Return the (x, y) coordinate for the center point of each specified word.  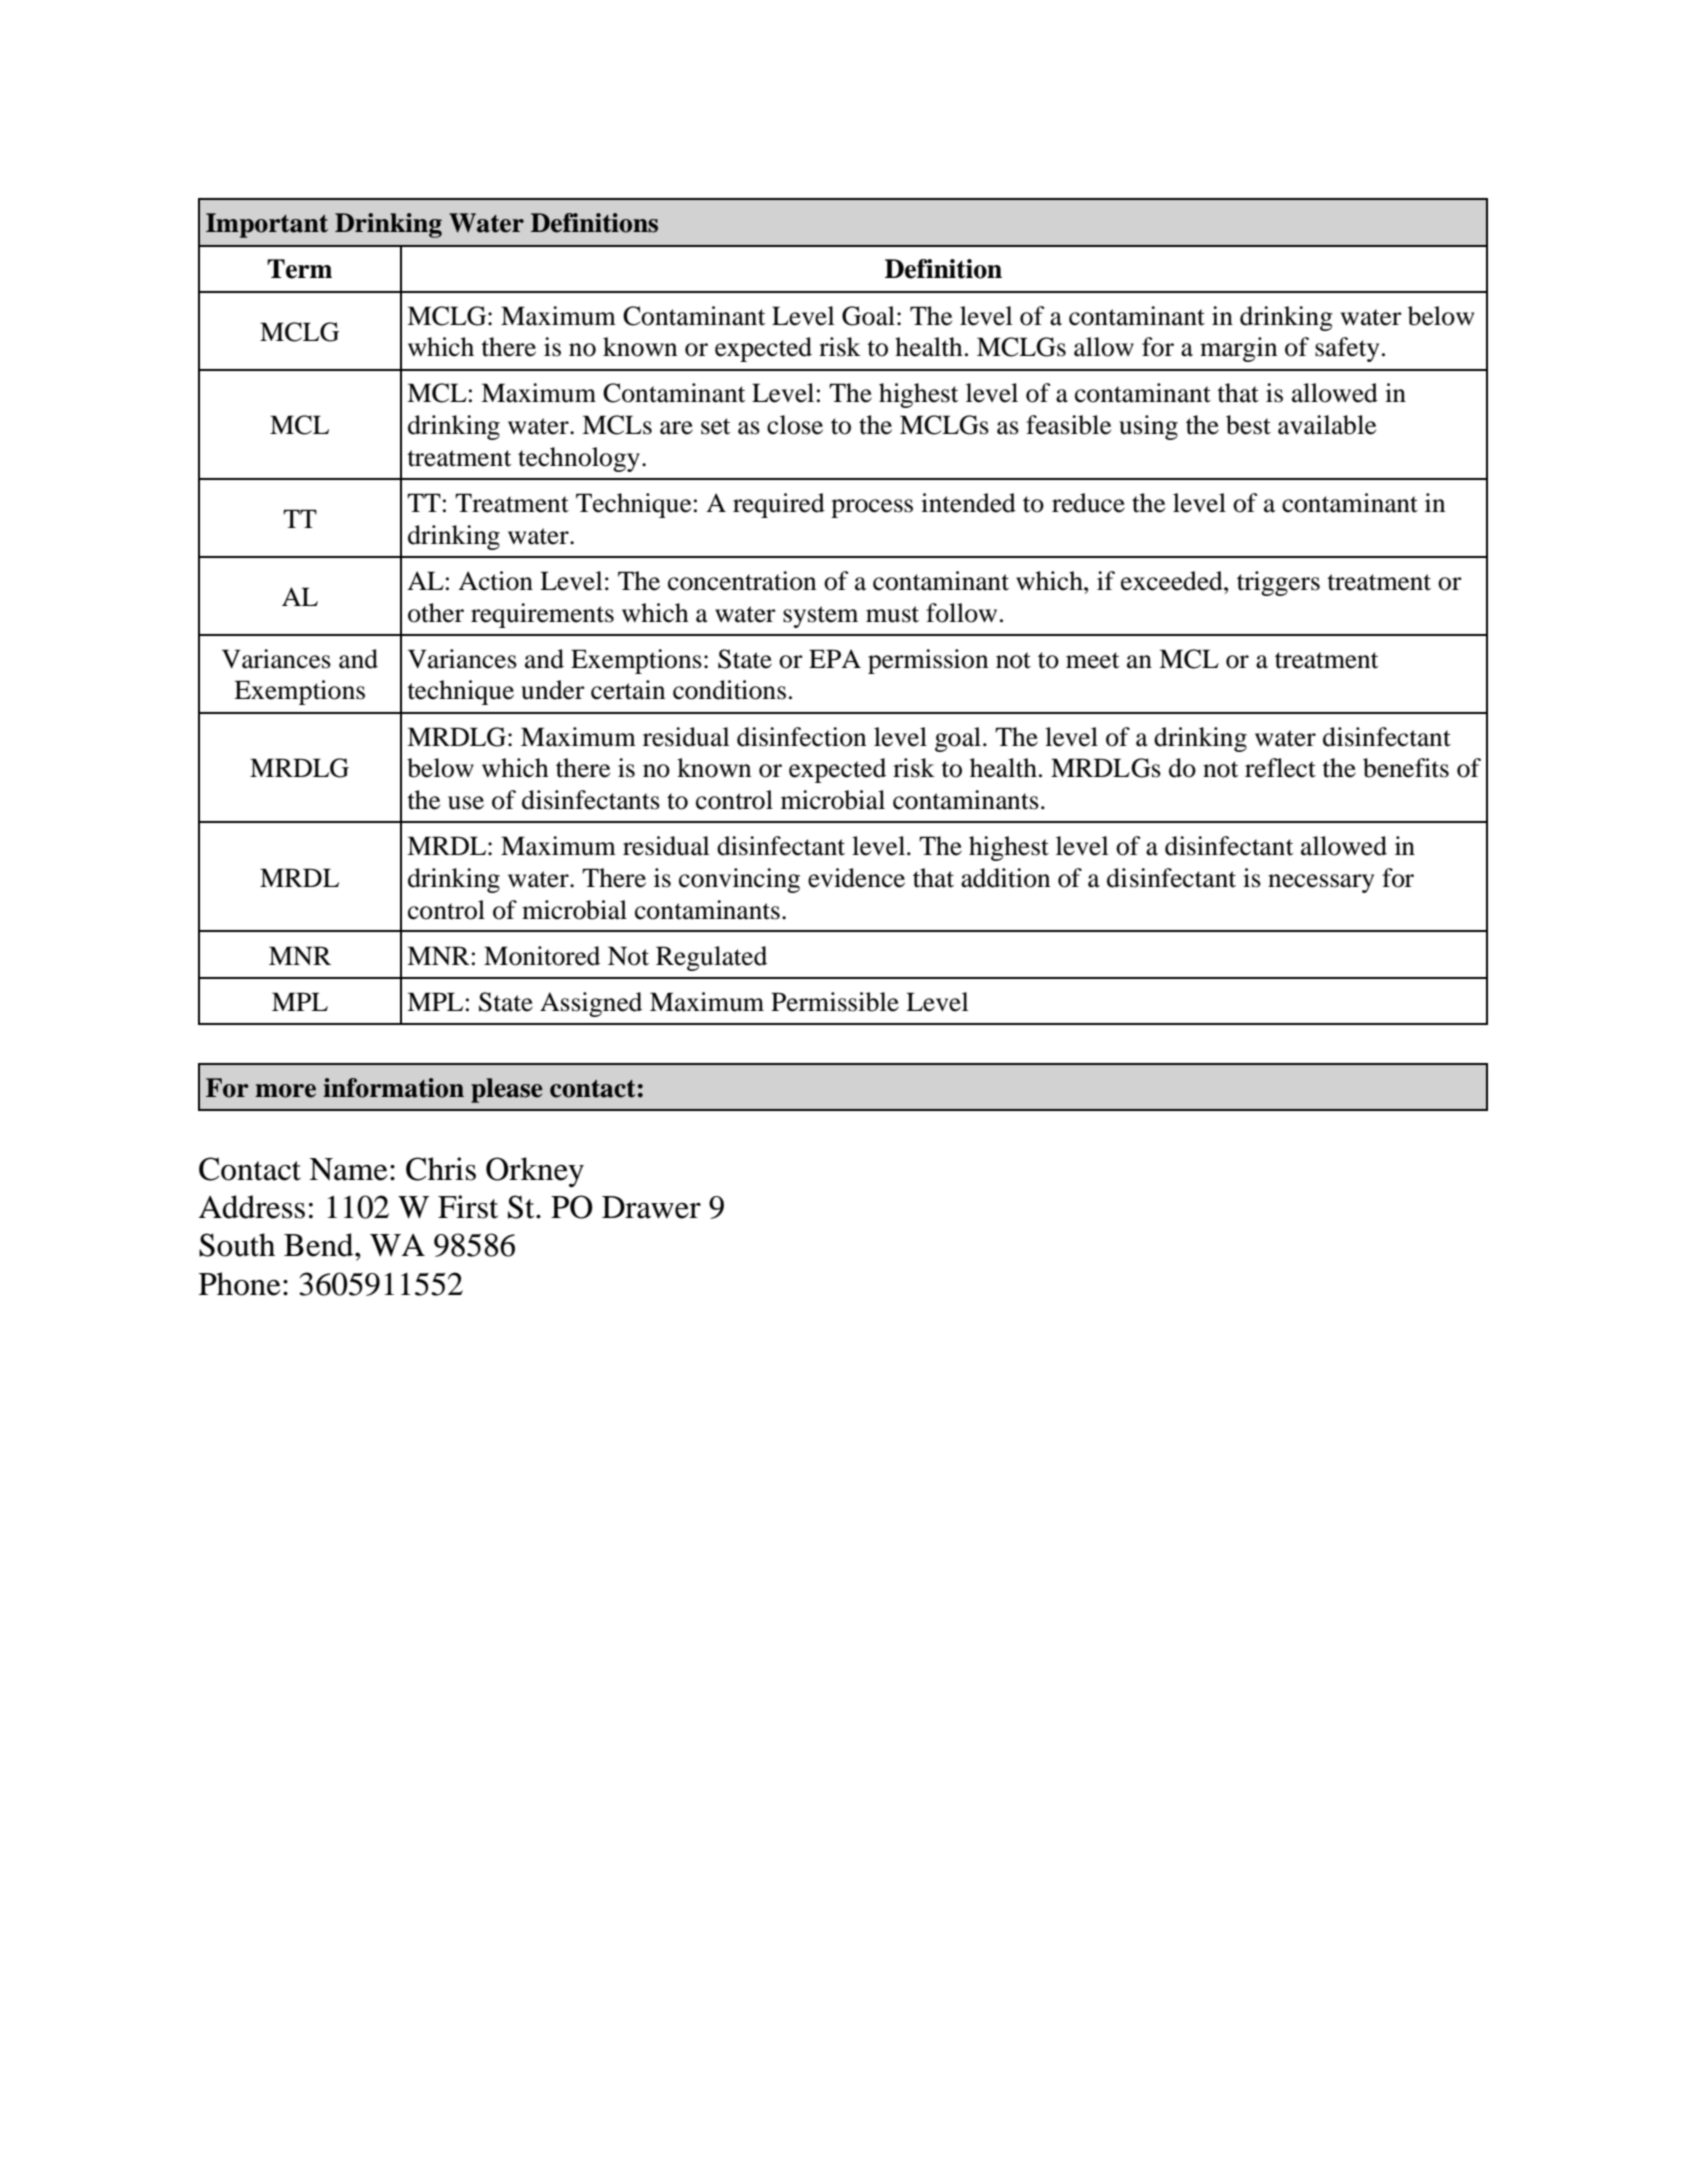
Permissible (835, 1002)
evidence (856, 878)
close (795, 425)
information (393, 1088)
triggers (1278, 583)
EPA (835, 658)
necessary (1321, 883)
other (436, 613)
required (779, 505)
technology (579, 459)
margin (1238, 349)
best (1248, 425)
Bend (320, 1245)
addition (1005, 878)
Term (299, 269)
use (466, 803)
